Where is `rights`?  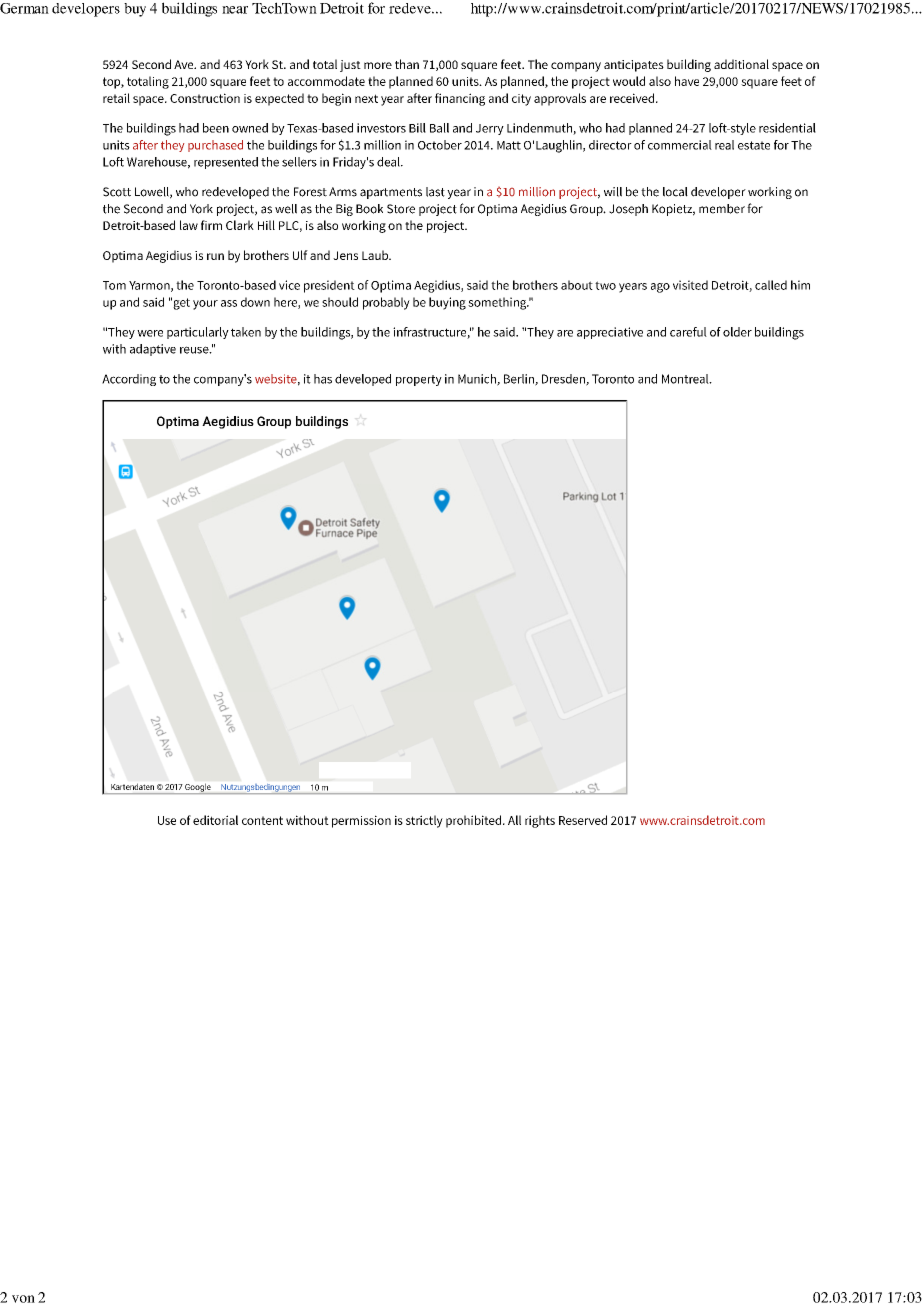
rights is located at coordinates (540, 821).
